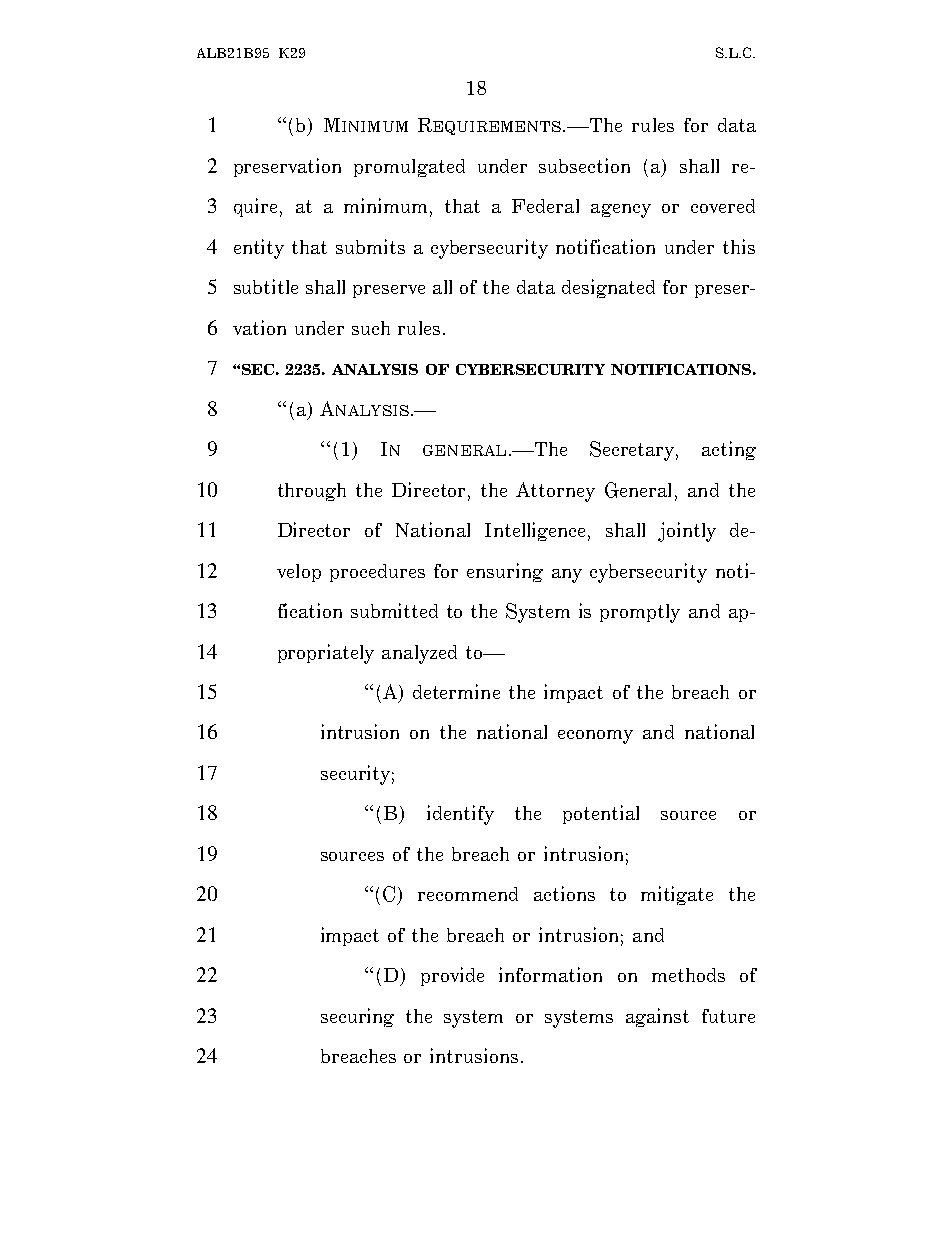 The image size is (952, 1233). What do you see at coordinates (505, 572) in the image?
I see `ensuring` at bounding box center [505, 572].
